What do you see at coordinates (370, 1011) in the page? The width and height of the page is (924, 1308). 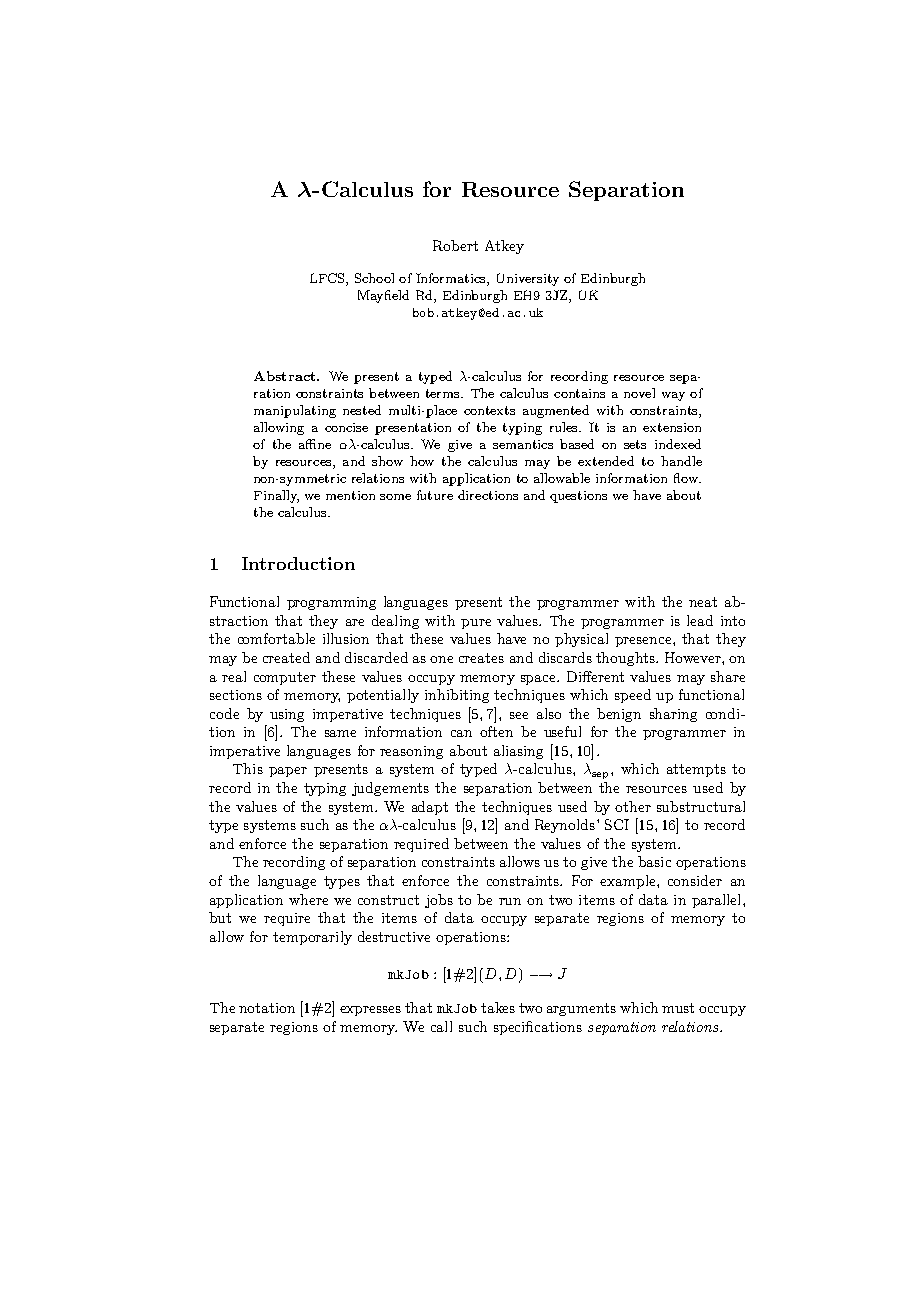 I see `expresses` at bounding box center [370, 1011].
